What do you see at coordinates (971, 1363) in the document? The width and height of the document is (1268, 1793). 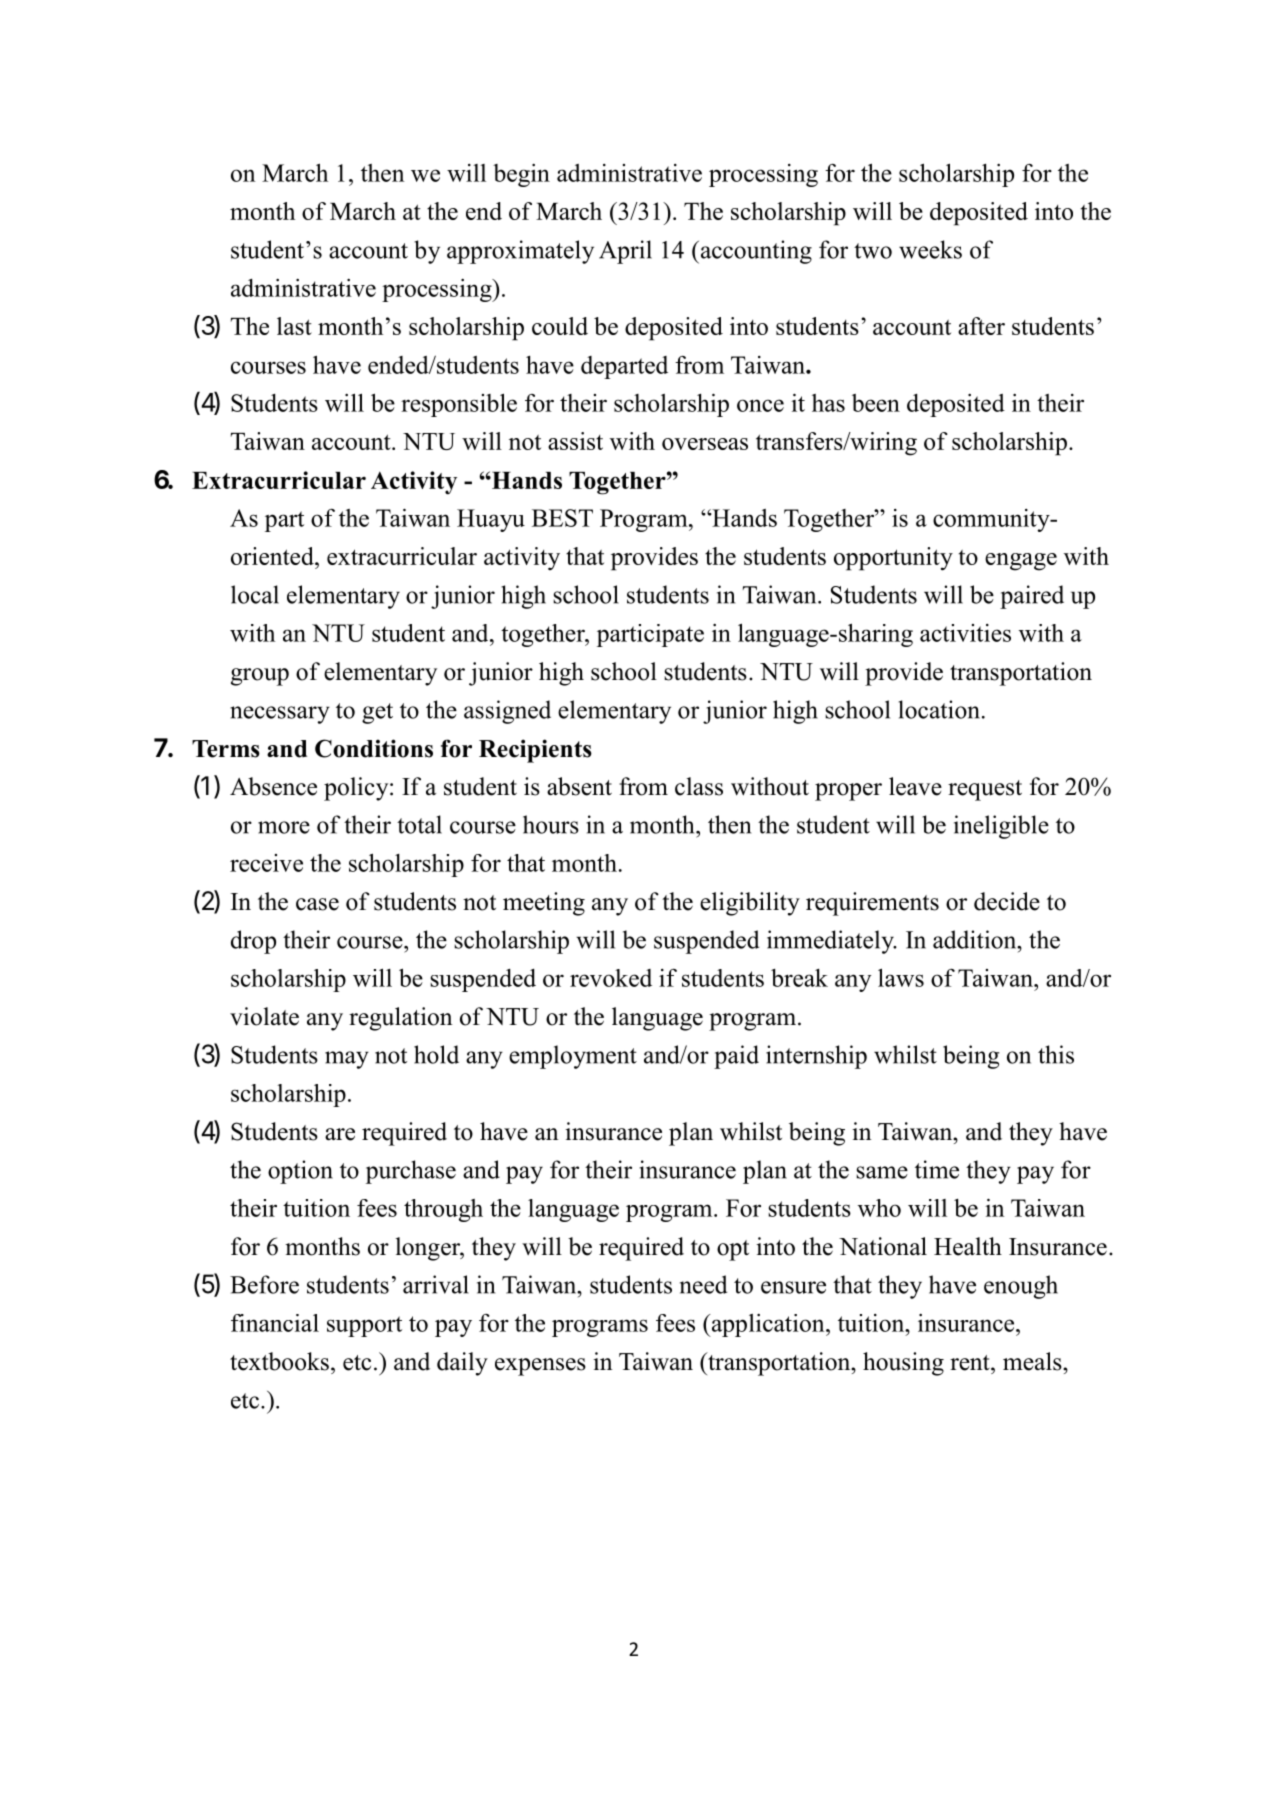 I see `rent` at bounding box center [971, 1363].
